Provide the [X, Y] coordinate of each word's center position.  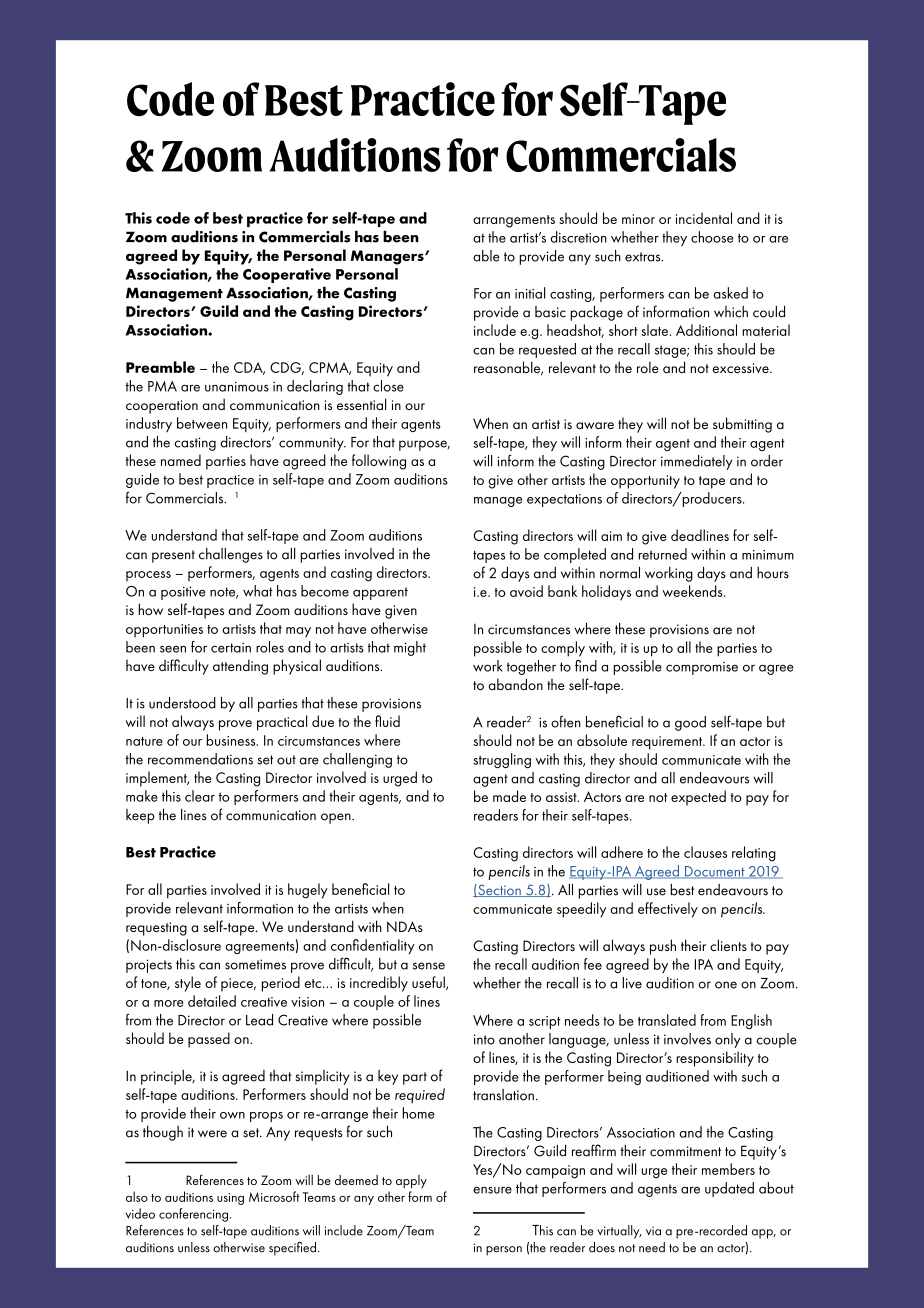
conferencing [193, 1215]
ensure [492, 1190]
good [690, 723]
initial [530, 293]
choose [712, 237]
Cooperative [287, 275]
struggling [502, 760]
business [232, 740]
